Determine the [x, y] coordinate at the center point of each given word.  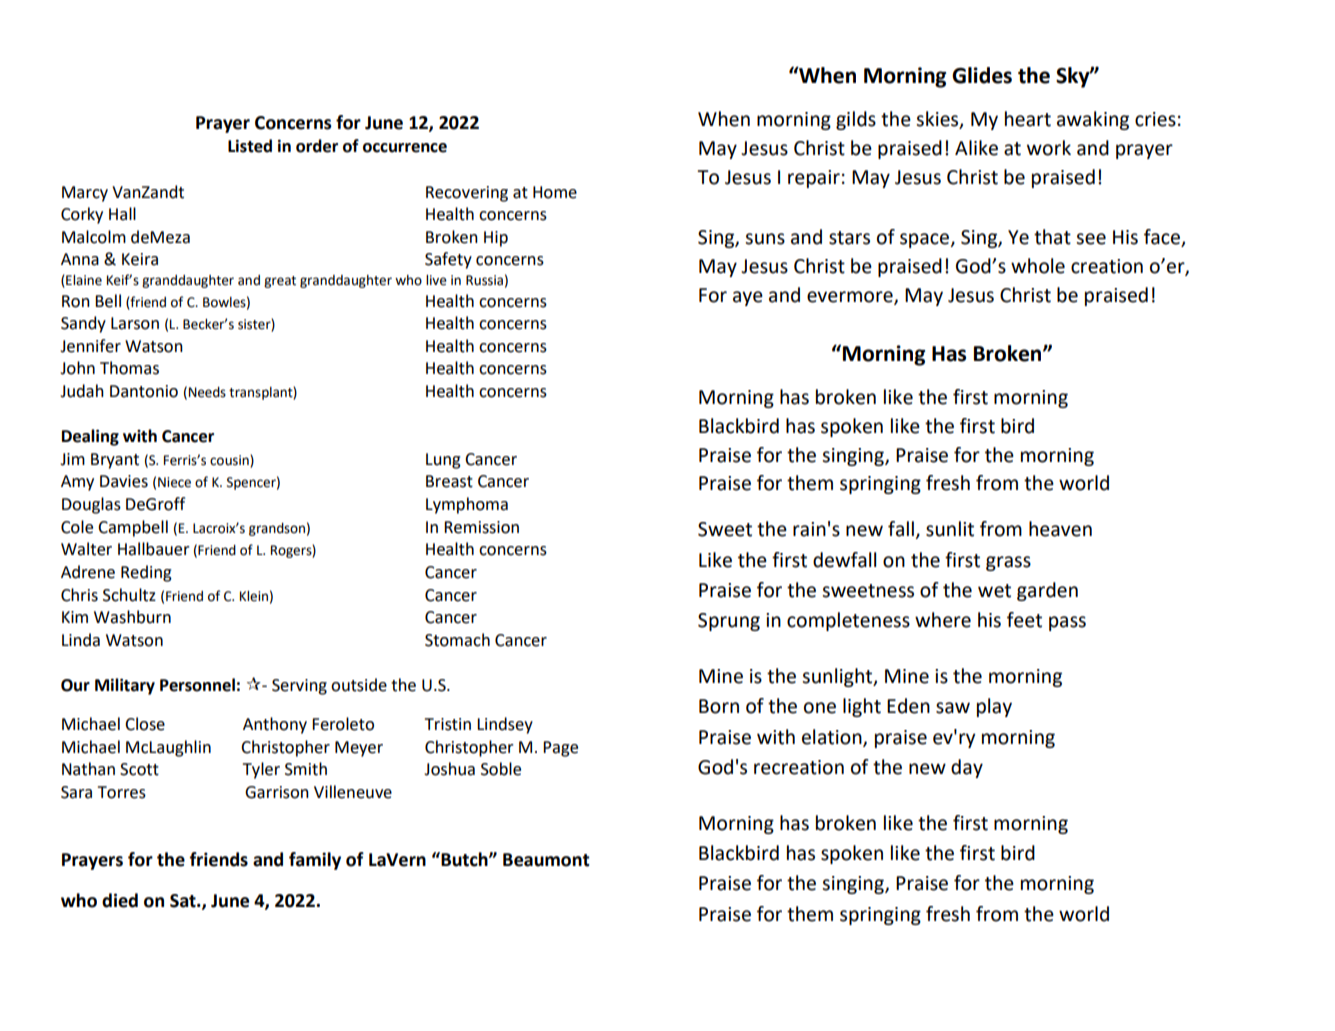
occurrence [405, 148]
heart [1028, 119]
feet [1024, 620]
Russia [484, 280]
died [120, 900]
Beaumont [546, 860]
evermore [851, 297]
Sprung [729, 622]
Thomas [129, 368]
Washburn [132, 617]
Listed [250, 146]
